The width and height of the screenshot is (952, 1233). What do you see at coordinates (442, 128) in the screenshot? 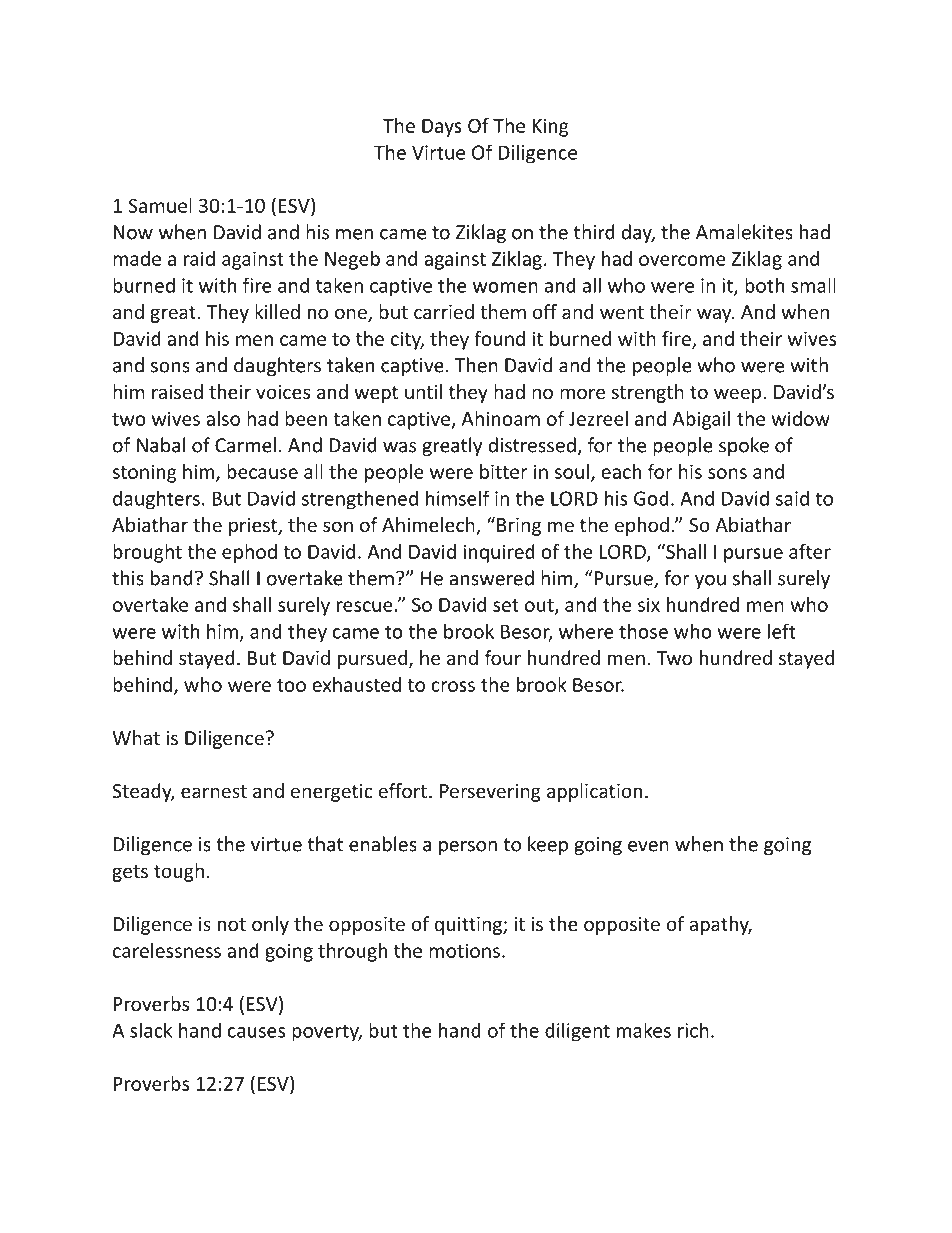
I see `Days` at bounding box center [442, 128].
